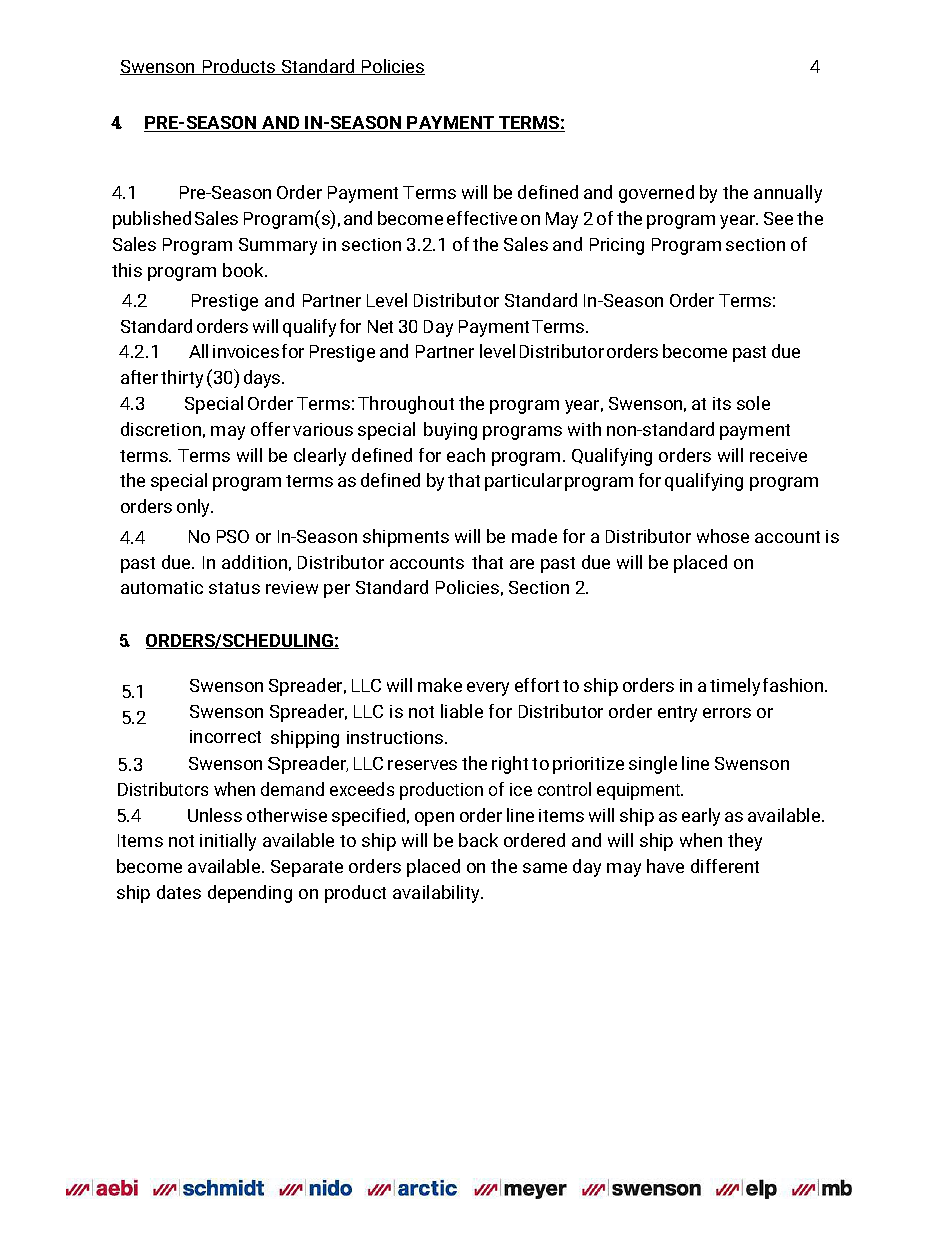  I want to click on offer, so click(270, 429).
